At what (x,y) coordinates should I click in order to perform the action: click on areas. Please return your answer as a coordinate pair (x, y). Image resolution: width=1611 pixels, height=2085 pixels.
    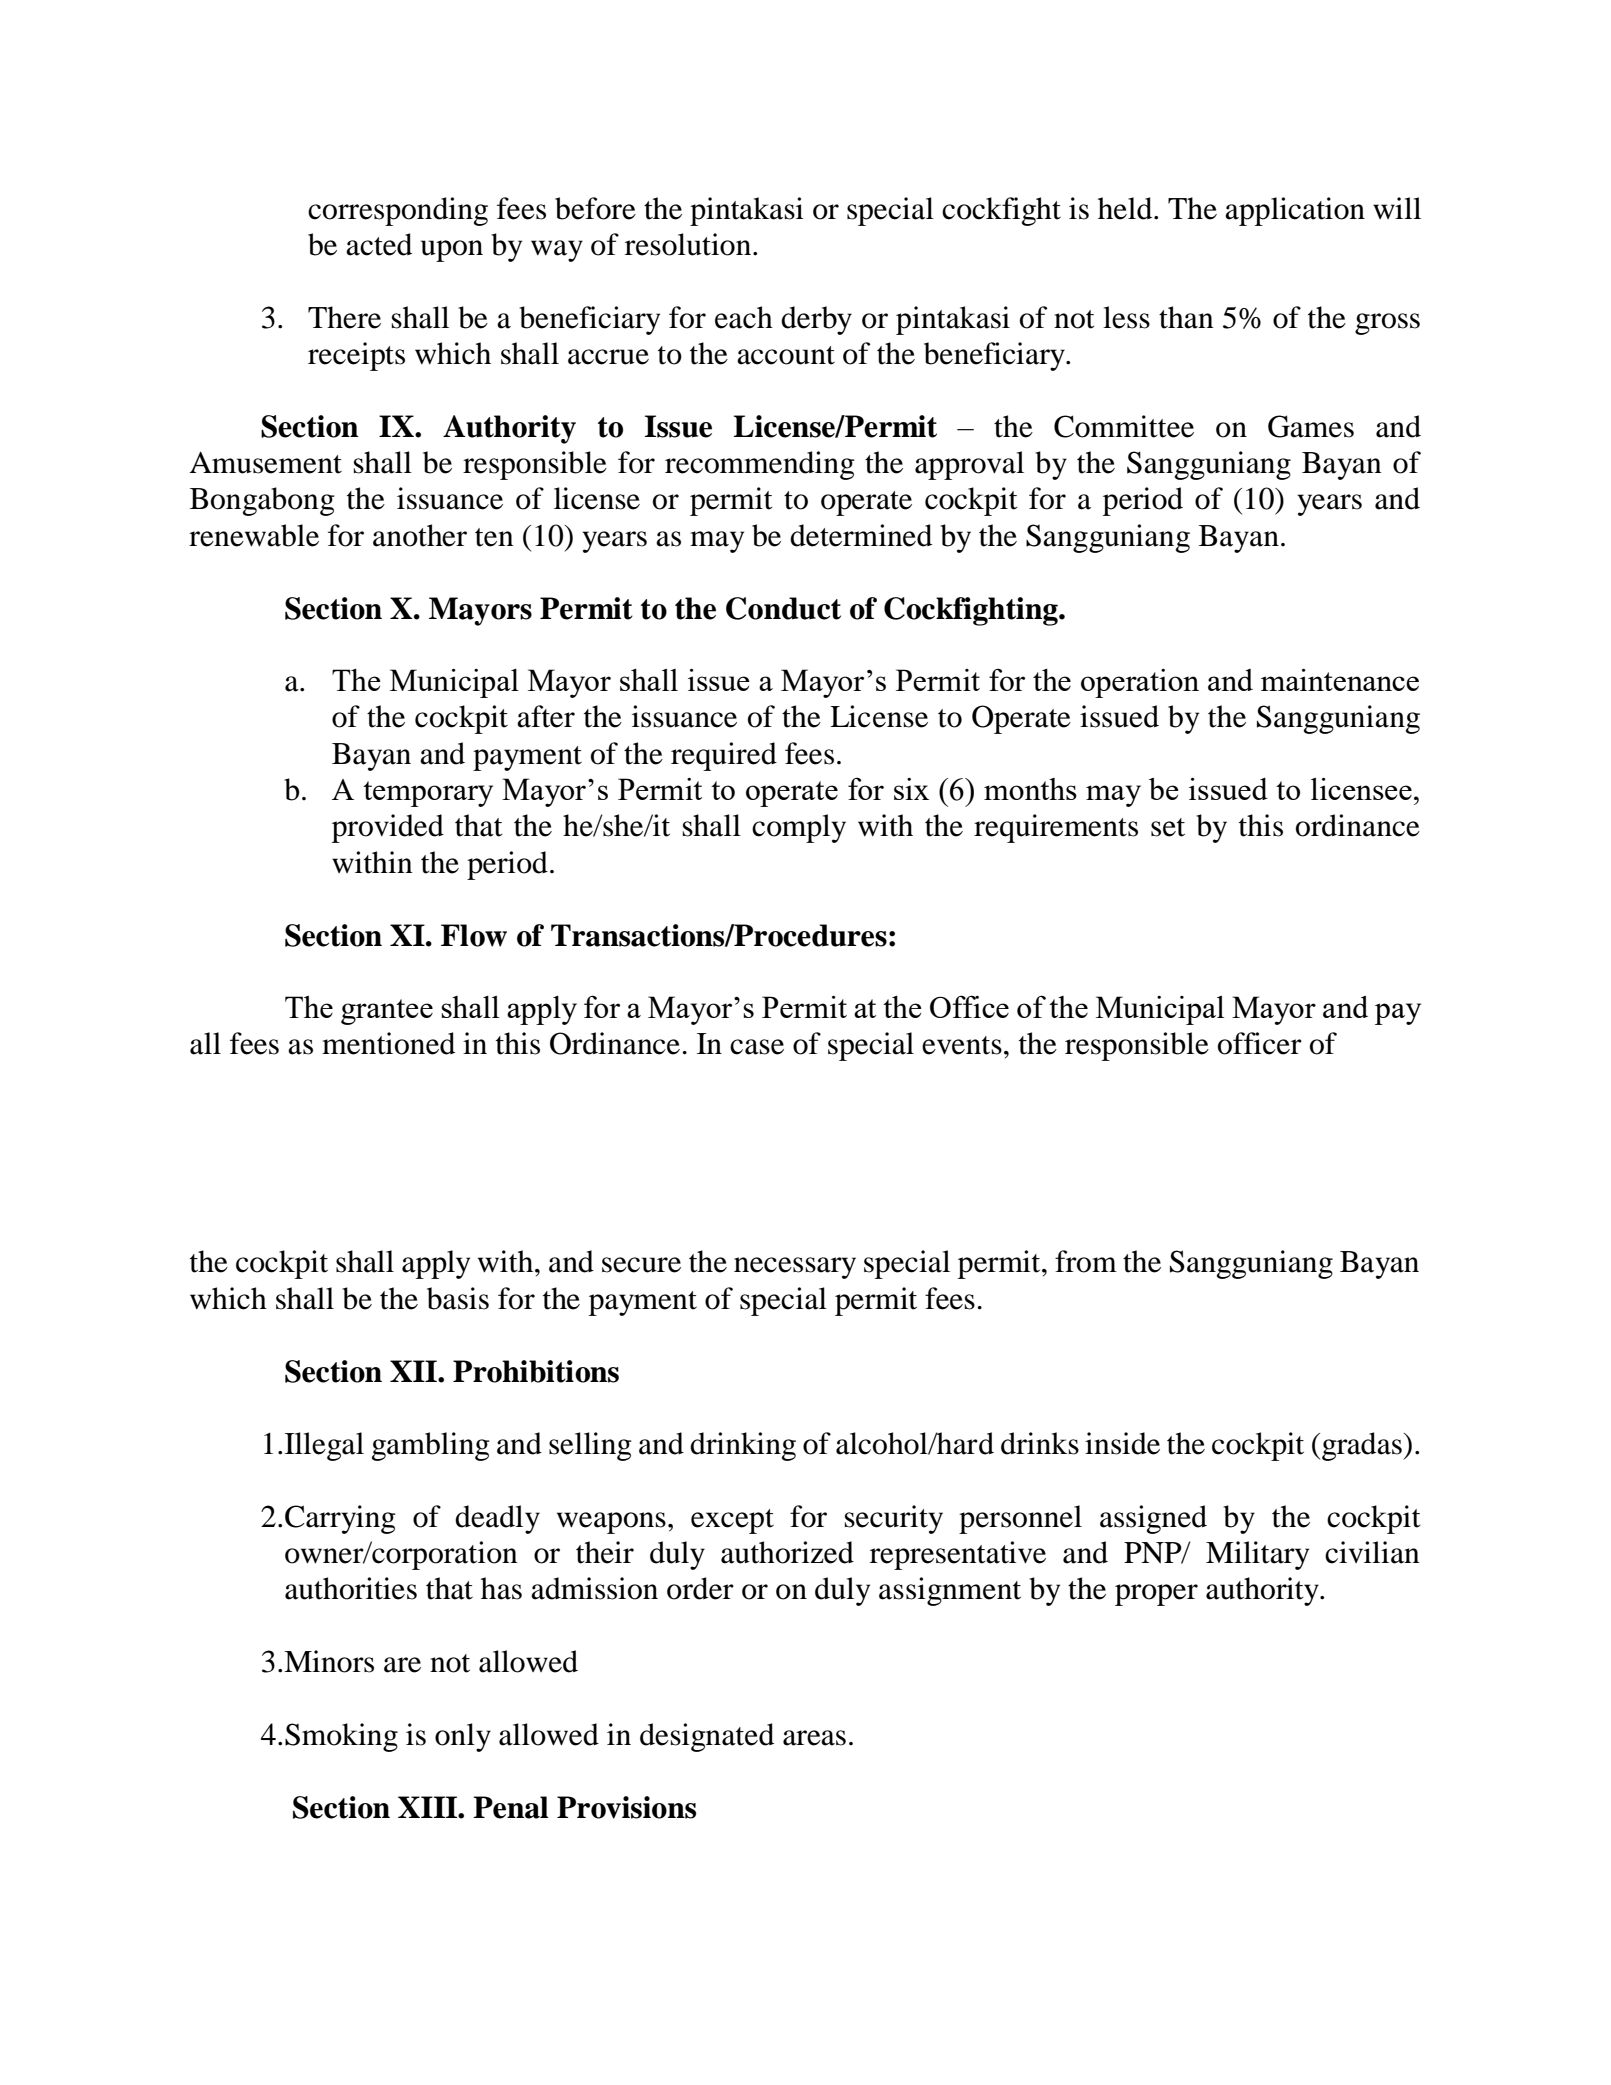
    Looking at the image, I should click on (814, 1738).
